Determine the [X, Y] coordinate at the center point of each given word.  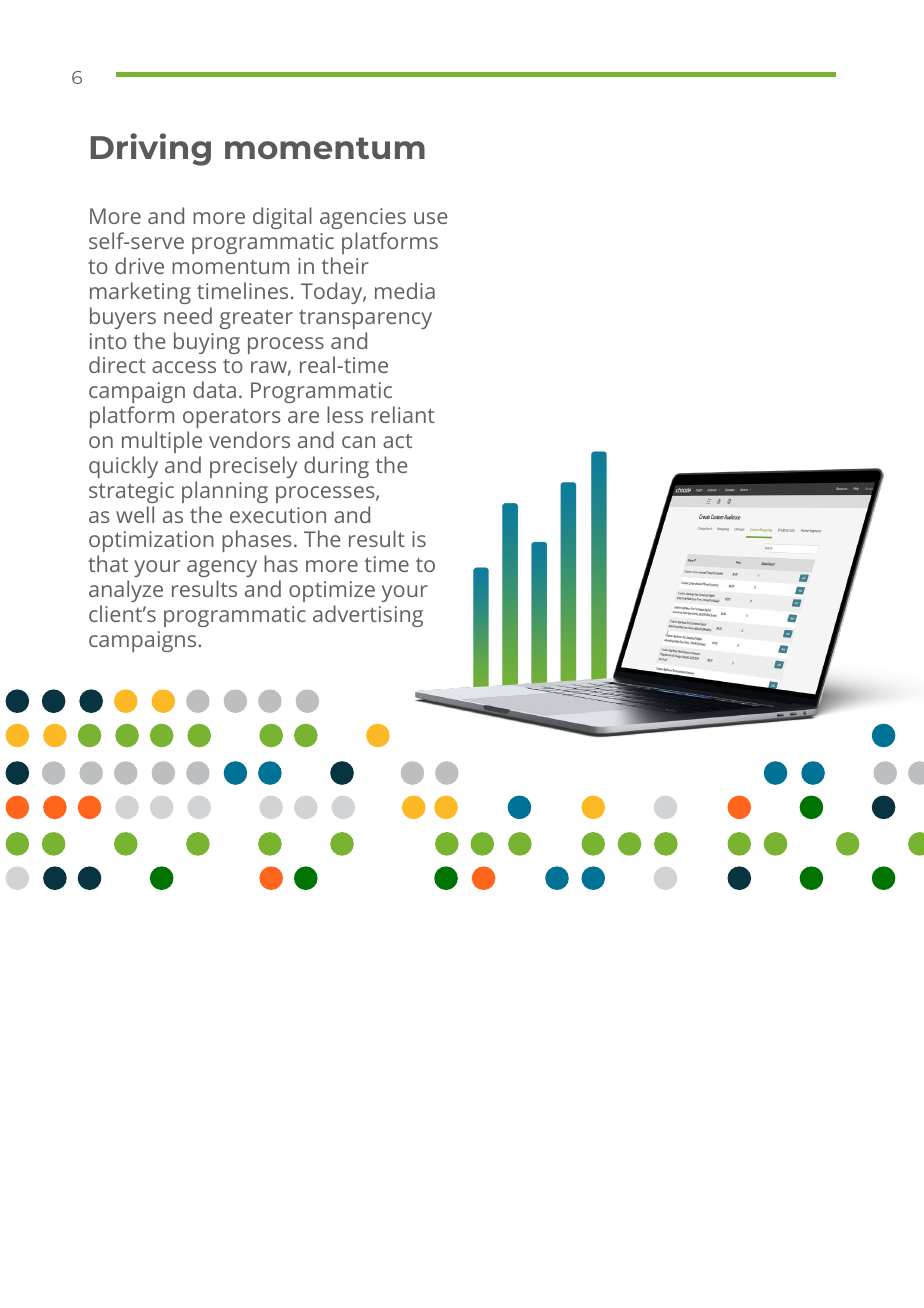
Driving [150, 149]
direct [117, 364]
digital [282, 218]
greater [256, 319]
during [336, 467]
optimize [332, 591]
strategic [131, 492]
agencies [363, 218]
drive [139, 265]
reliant [403, 414]
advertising [368, 616]
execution [278, 515]
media [405, 290]
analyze [126, 591]
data [214, 389]
